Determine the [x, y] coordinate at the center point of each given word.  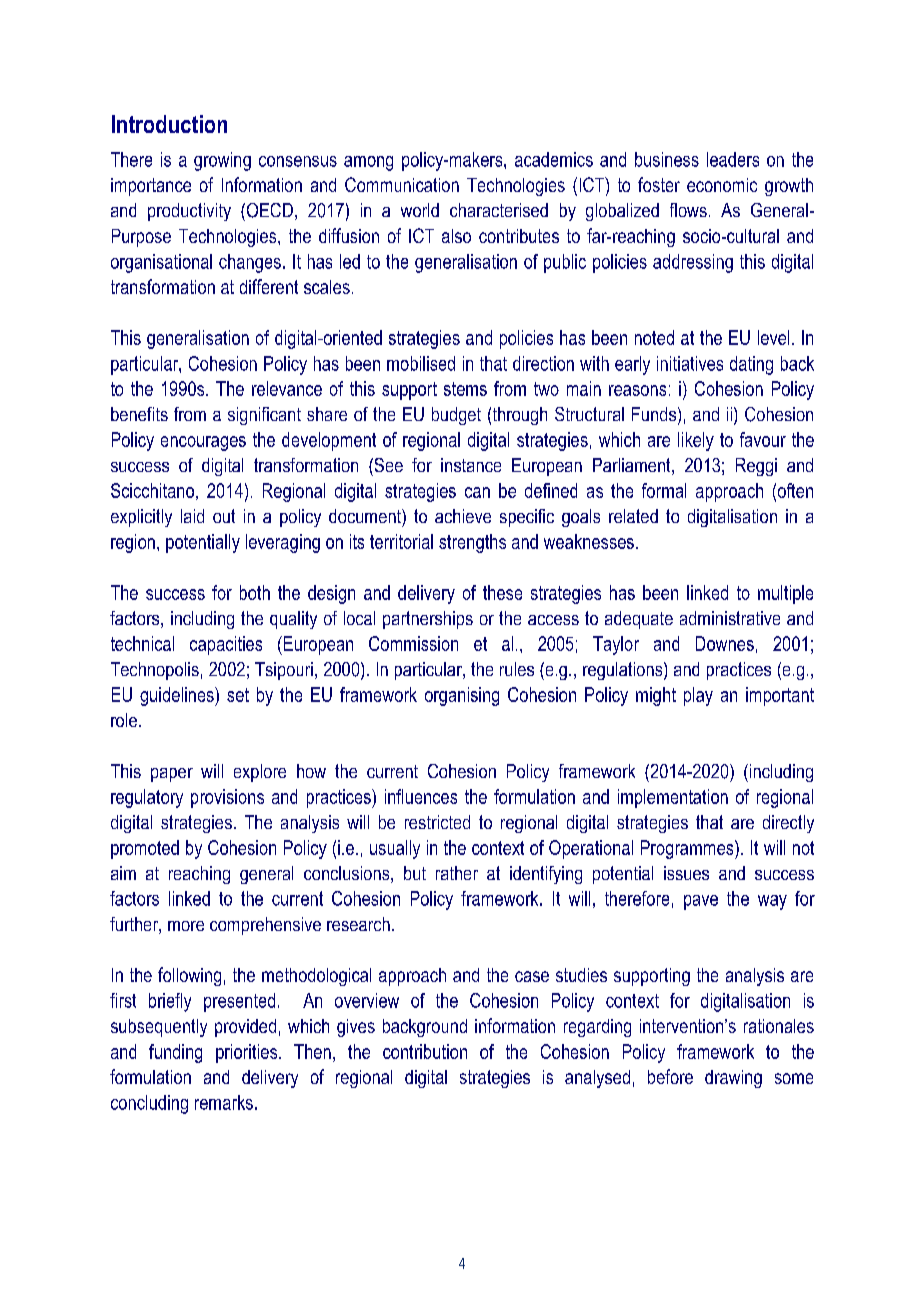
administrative [730, 618]
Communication [402, 184]
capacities [226, 645]
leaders [733, 159]
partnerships [428, 620]
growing [222, 161]
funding [175, 1053]
